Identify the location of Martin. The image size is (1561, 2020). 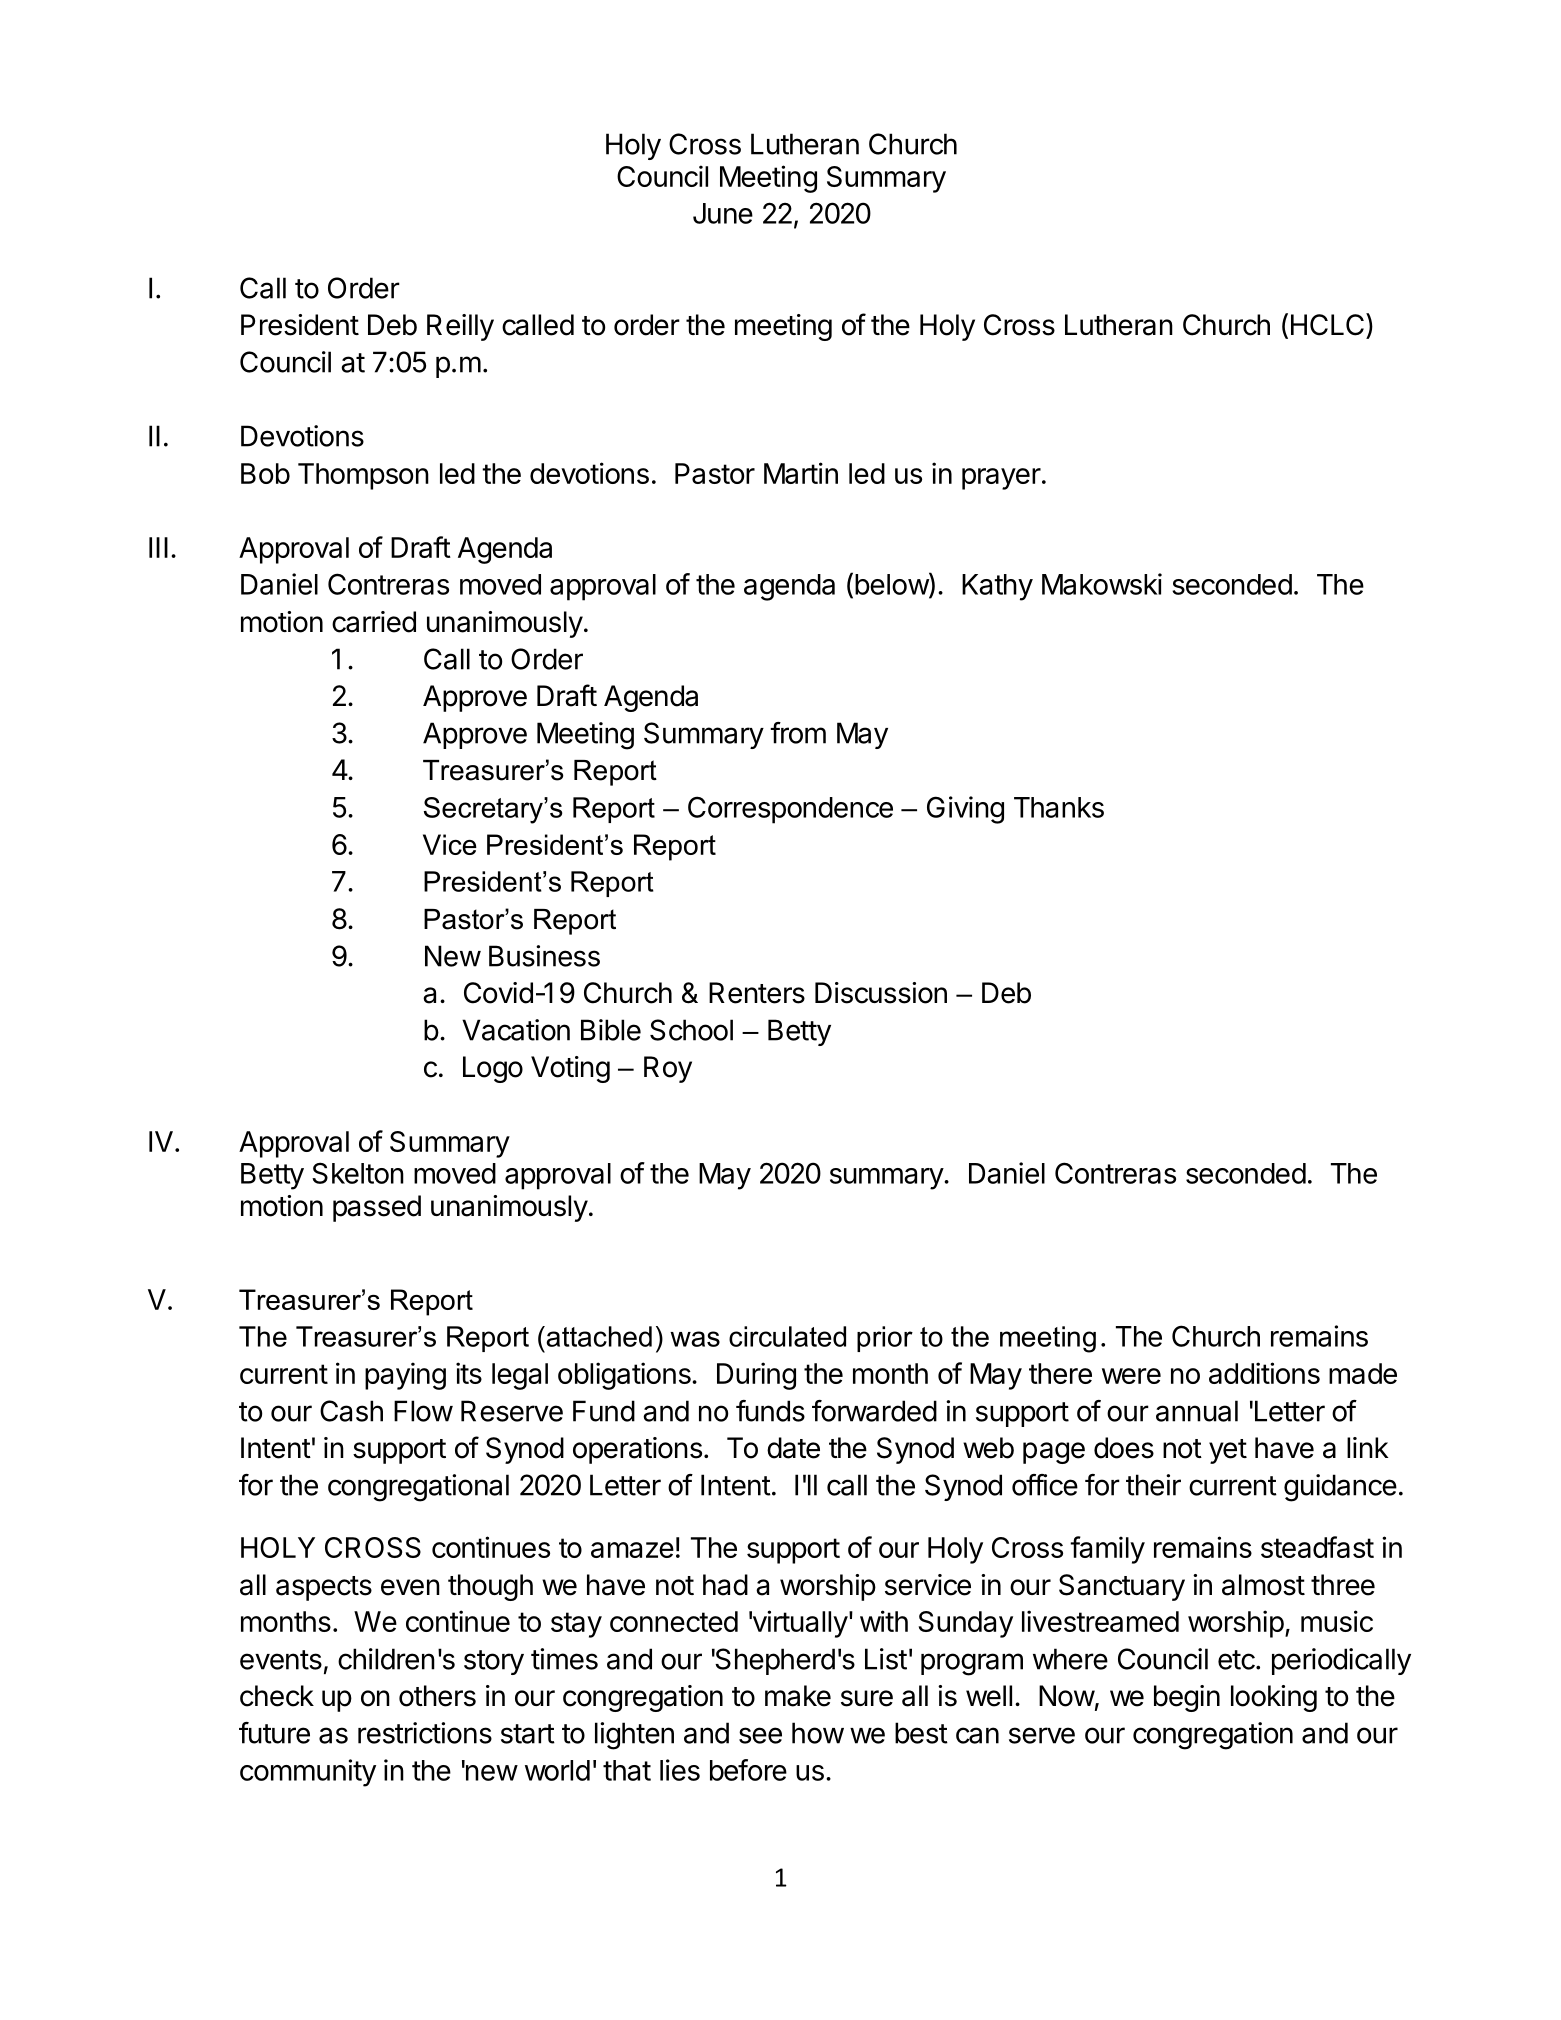
(801, 473).
